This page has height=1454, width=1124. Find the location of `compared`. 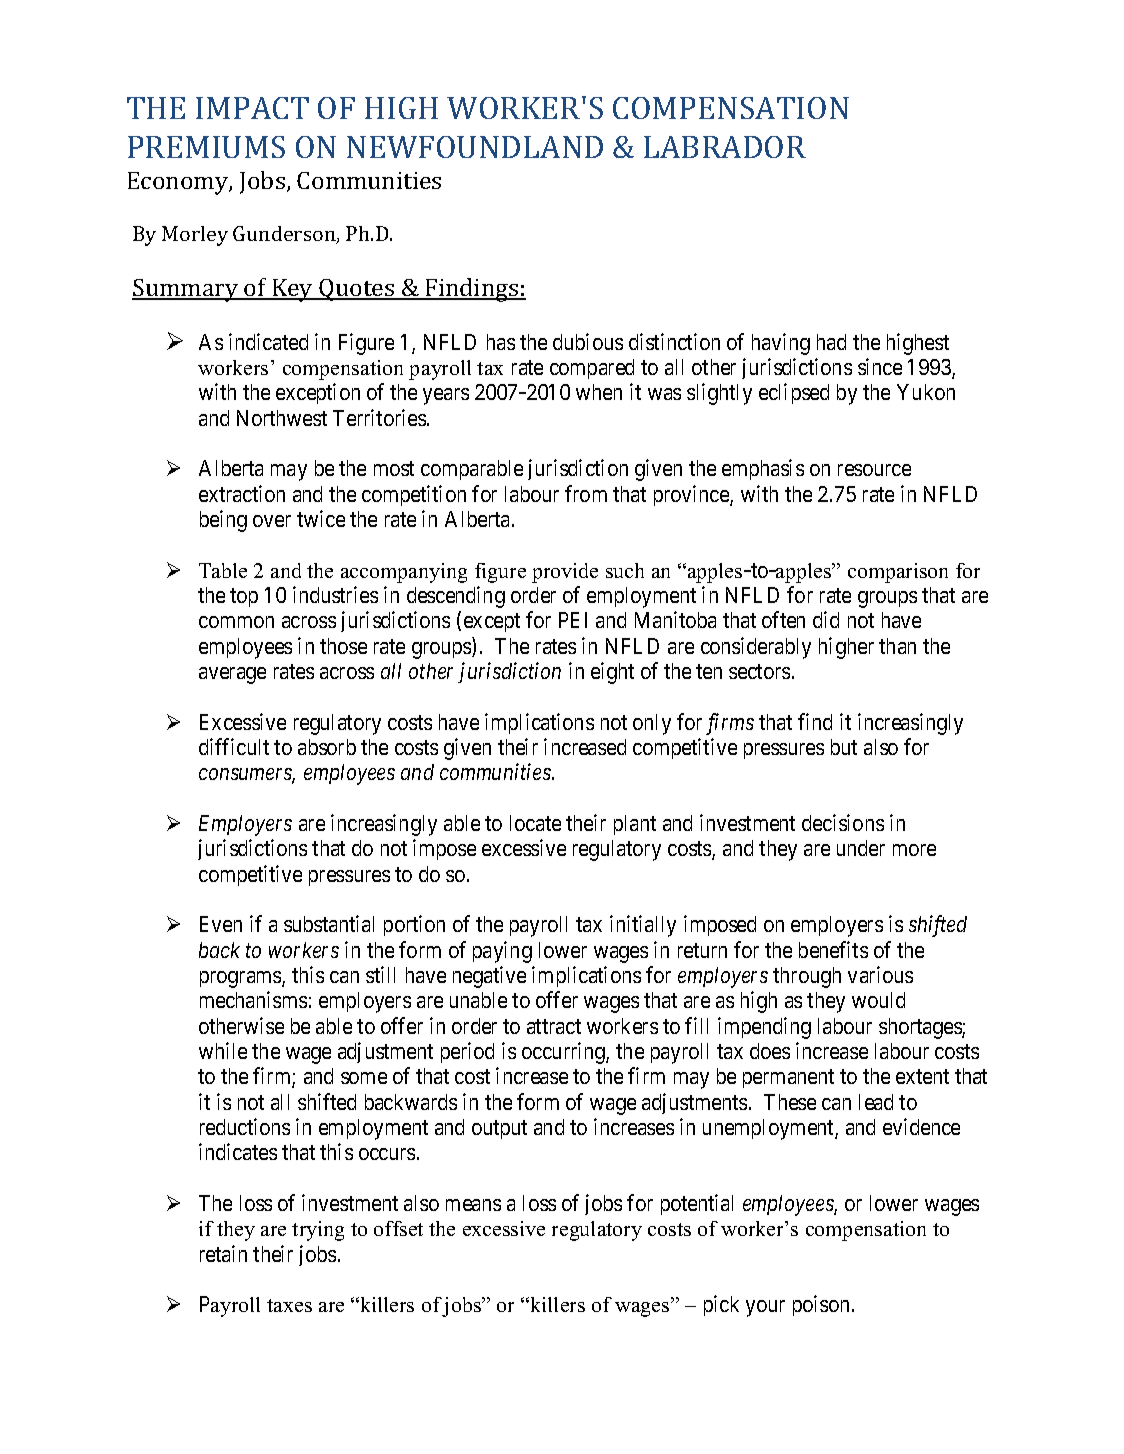

compared is located at coordinates (592, 369).
